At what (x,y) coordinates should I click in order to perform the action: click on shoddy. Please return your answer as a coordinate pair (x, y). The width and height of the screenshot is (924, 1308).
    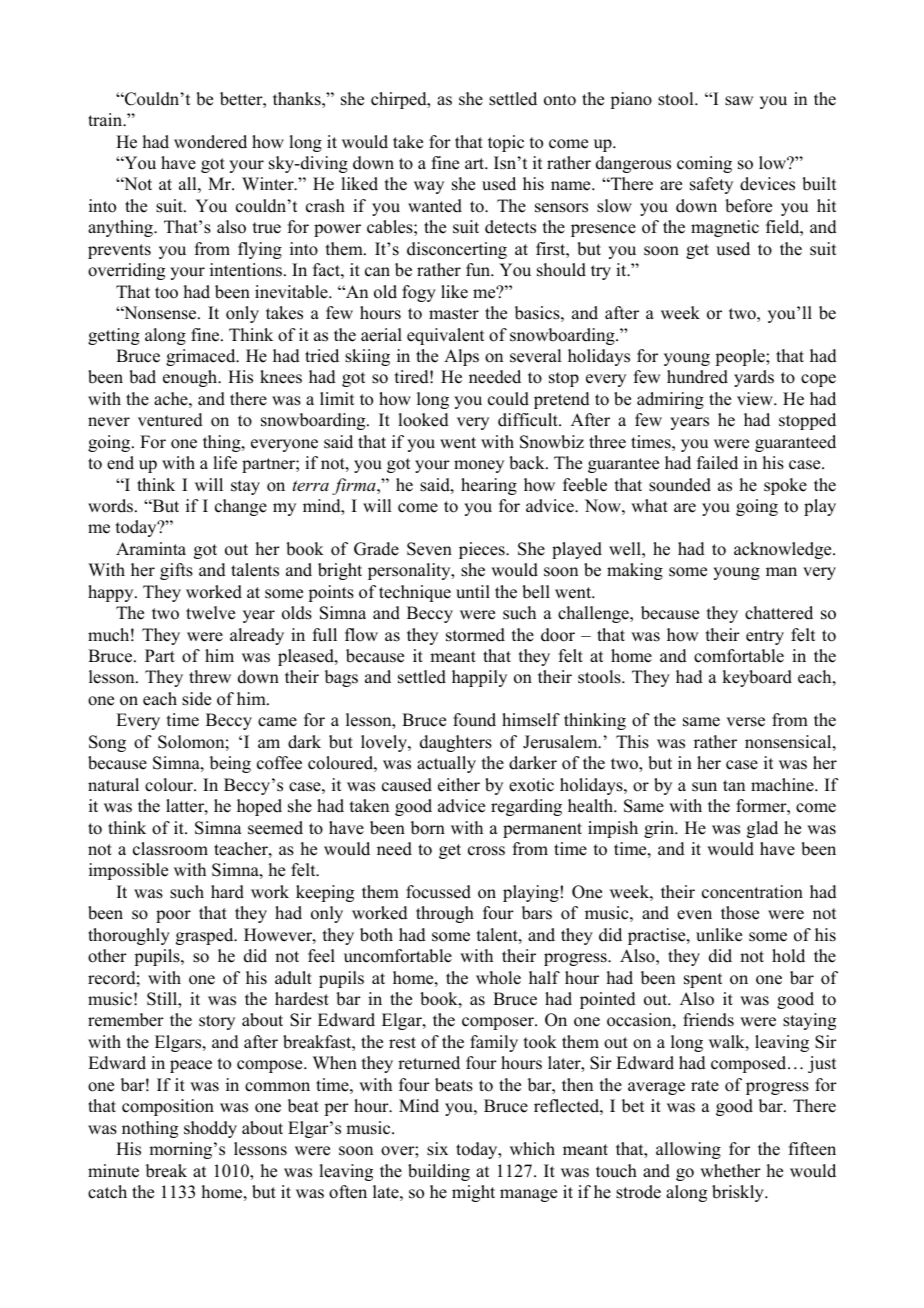
    Looking at the image, I should click on (210, 1129).
